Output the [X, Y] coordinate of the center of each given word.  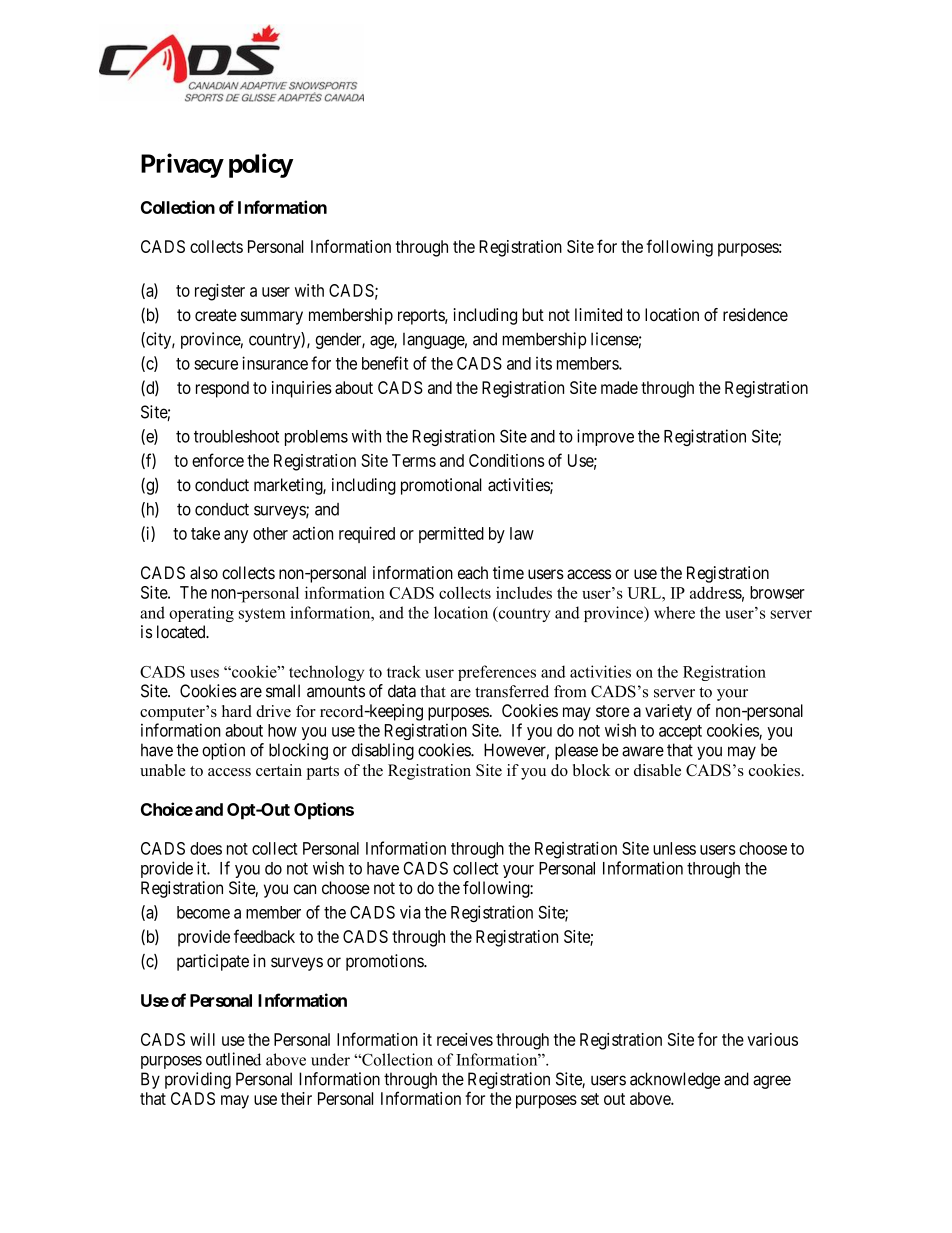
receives [465, 1039]
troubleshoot [236, 436]
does [206, 848]
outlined [233, 1059]
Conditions [506, 460]
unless [674, 848]
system [262, 615]
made [619, 387]
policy [261, 165]
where [674, 612]
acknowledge [675, 1080]
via [410, 912]
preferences [497, 673]
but [533, 314]
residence [755, 314]
